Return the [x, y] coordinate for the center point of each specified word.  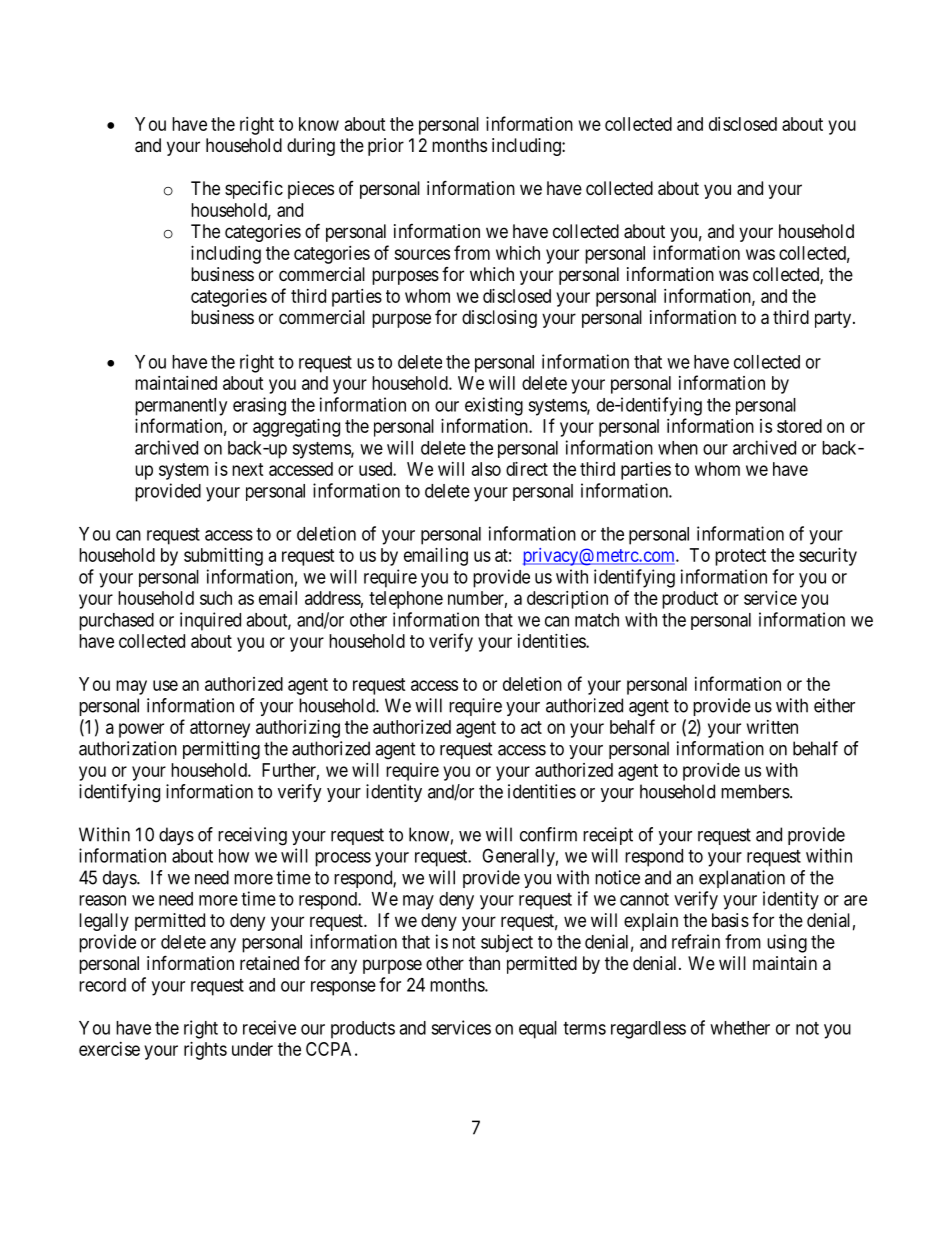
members [756, 791]
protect [740, 557]
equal [538, 1030]
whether [740, 1028]
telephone [406, 600]
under [252, 1049]
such [216, 598]
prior [386, 147]
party [834, 319]
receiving [252, 836]
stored [799, 426]
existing [494, 406]
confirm [548, 834]
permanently [181, 407]
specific [254, 190]
